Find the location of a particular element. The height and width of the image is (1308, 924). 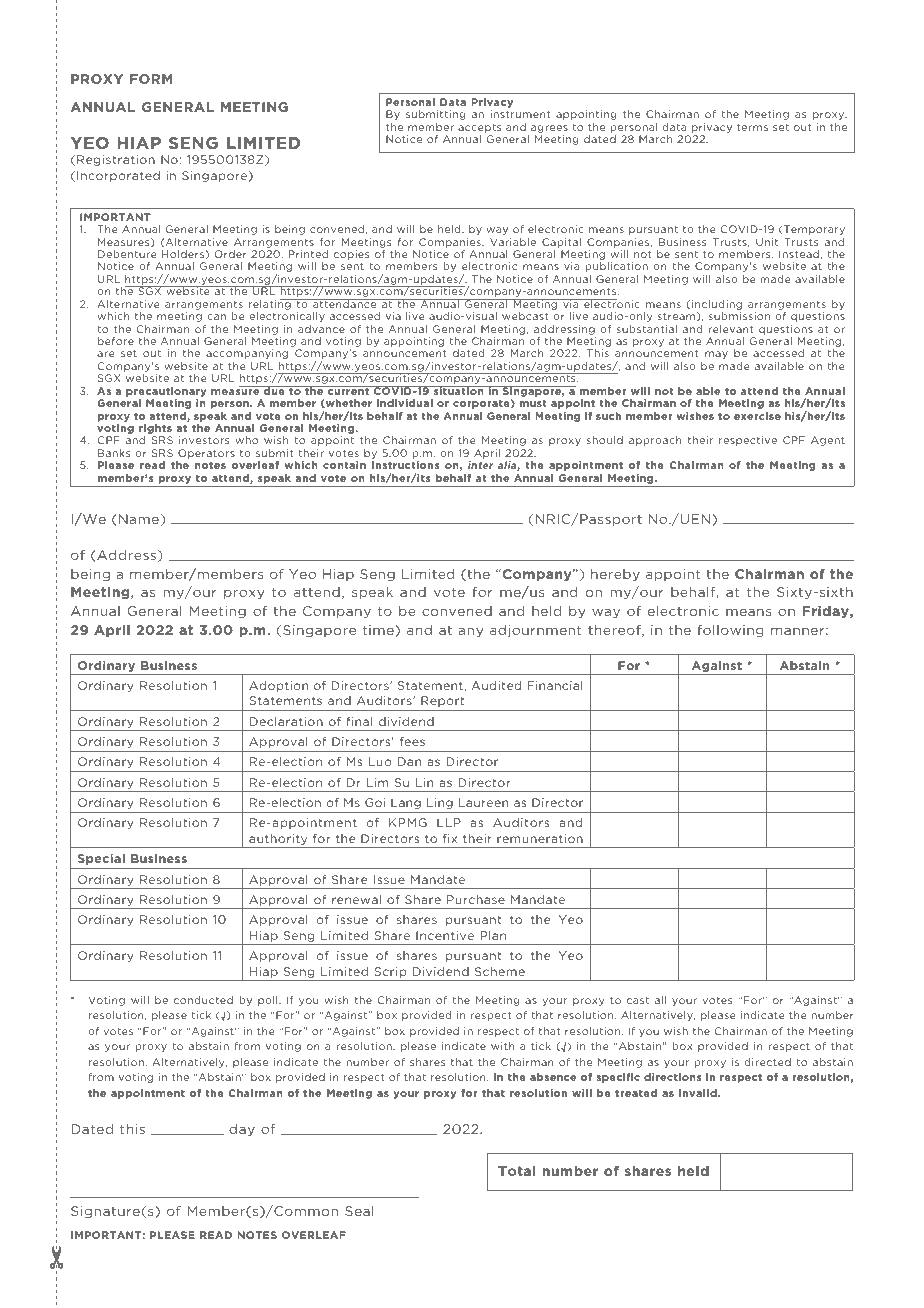

accepts is located at coordinates (479, 128).
